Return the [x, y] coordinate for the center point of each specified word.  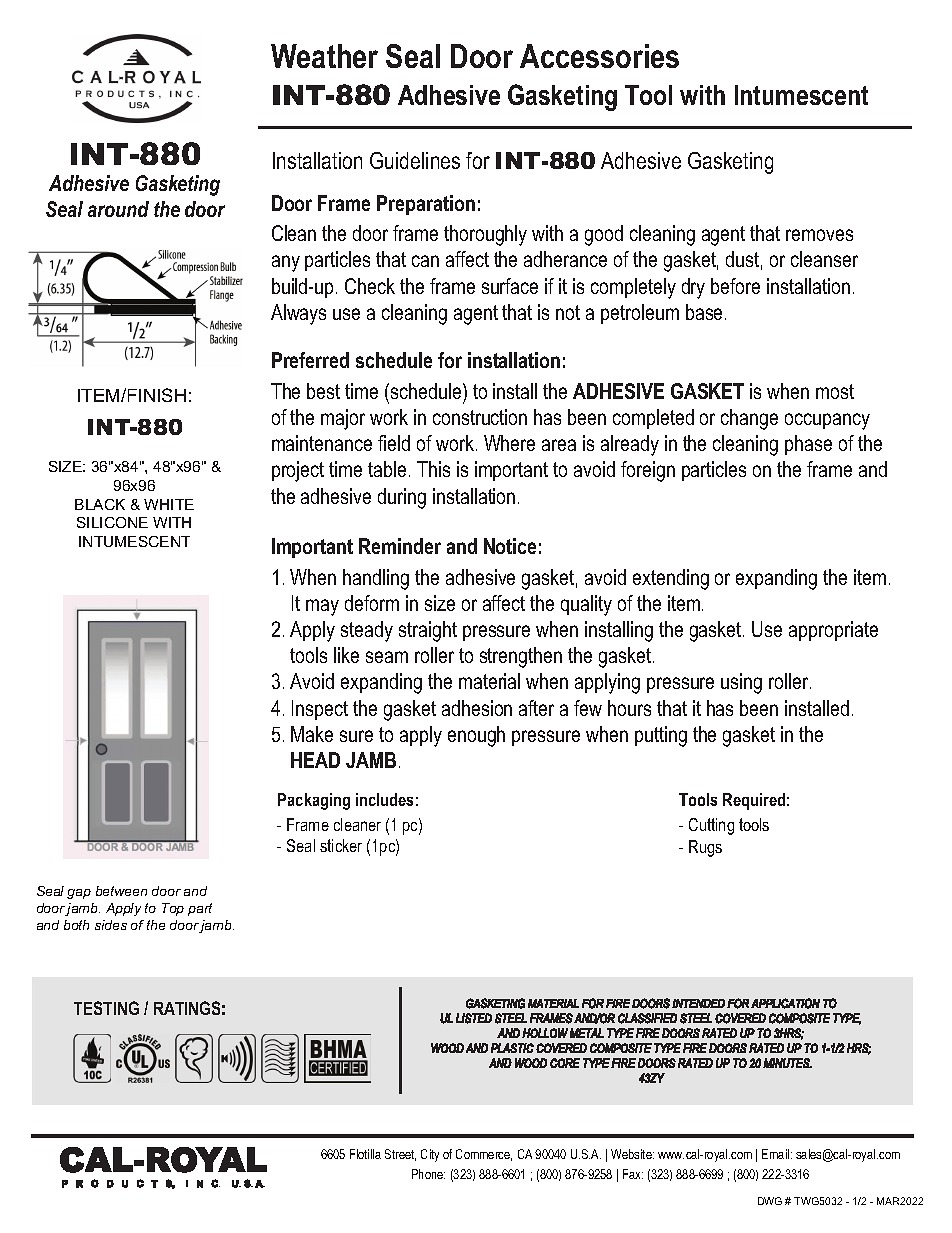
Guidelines [415, 160]
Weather [324, 56]
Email [777, 1154]
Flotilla [365, 1154]
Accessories [599, 56]
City [430, 1155]
